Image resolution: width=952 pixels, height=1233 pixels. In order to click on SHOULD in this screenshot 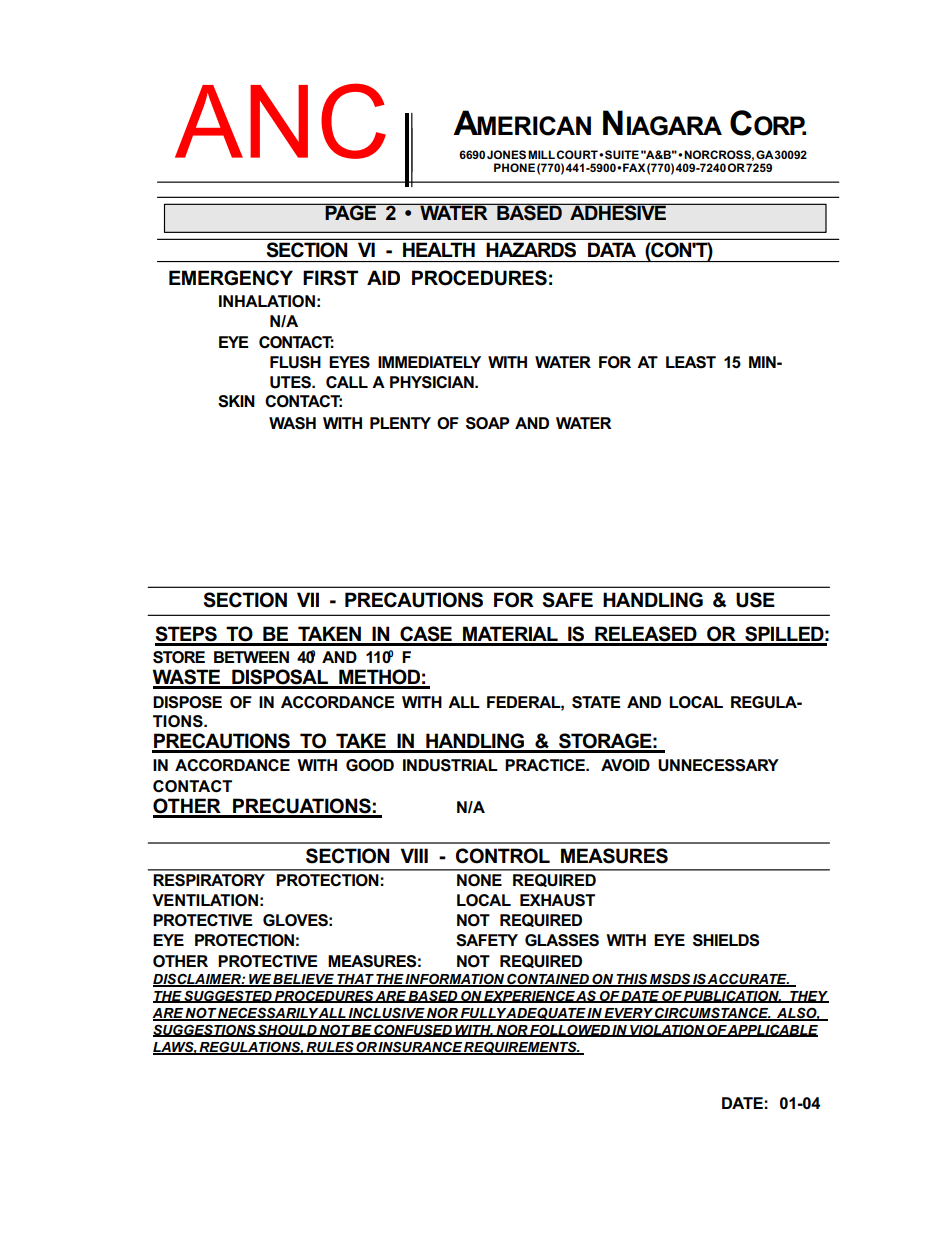, I will do `click(288, 1031)`.
